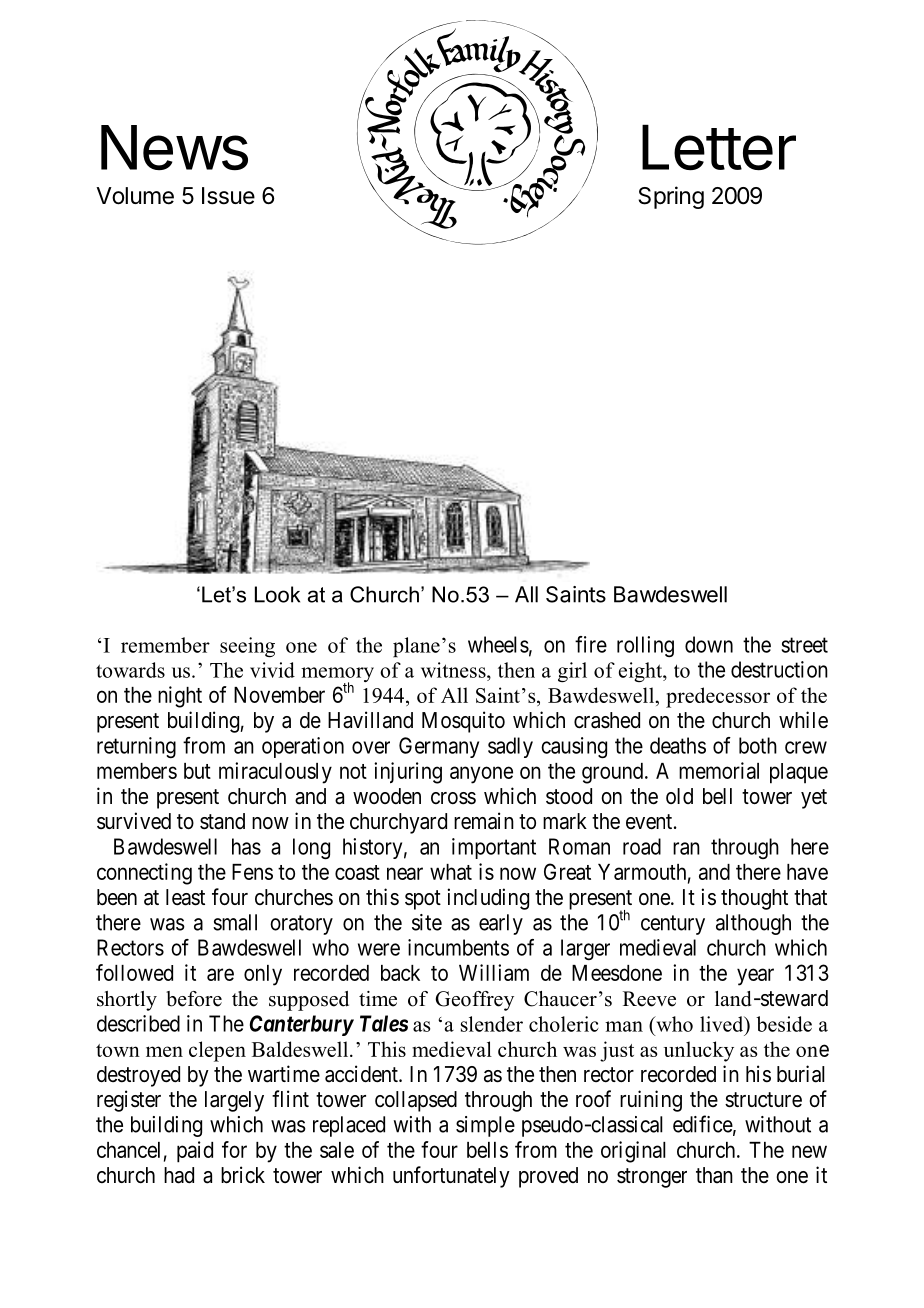  What do you see at coordinates (709, 644) in the page?
I see `down` at bounding box center [709, 644].
